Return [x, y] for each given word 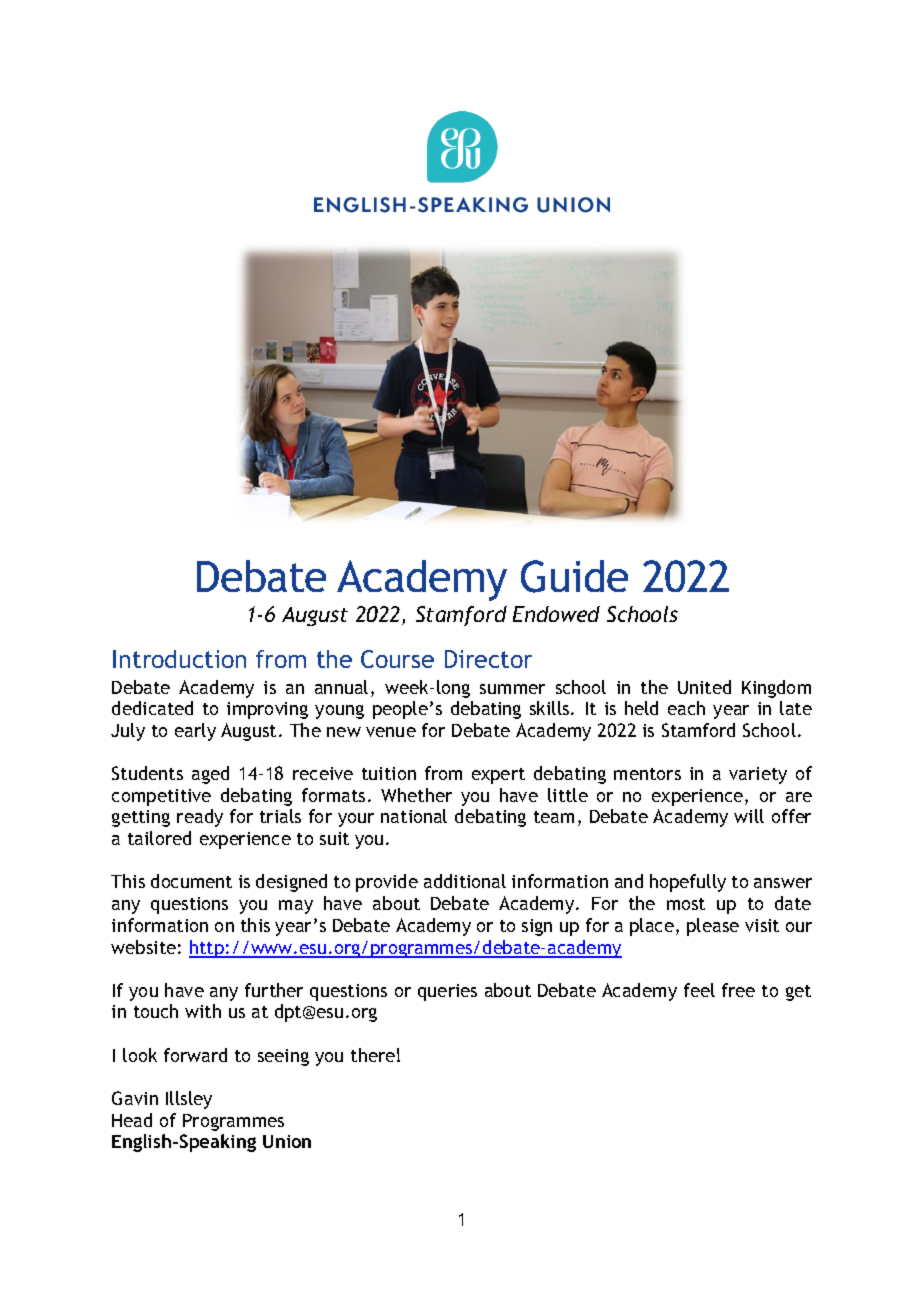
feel [699, 990]
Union [287, 1141]
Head [132, 1120]
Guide [574, 576]
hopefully [688, 883]
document [191, 881]
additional [465, 881]
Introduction [179, 659]
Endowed [556, 614]
